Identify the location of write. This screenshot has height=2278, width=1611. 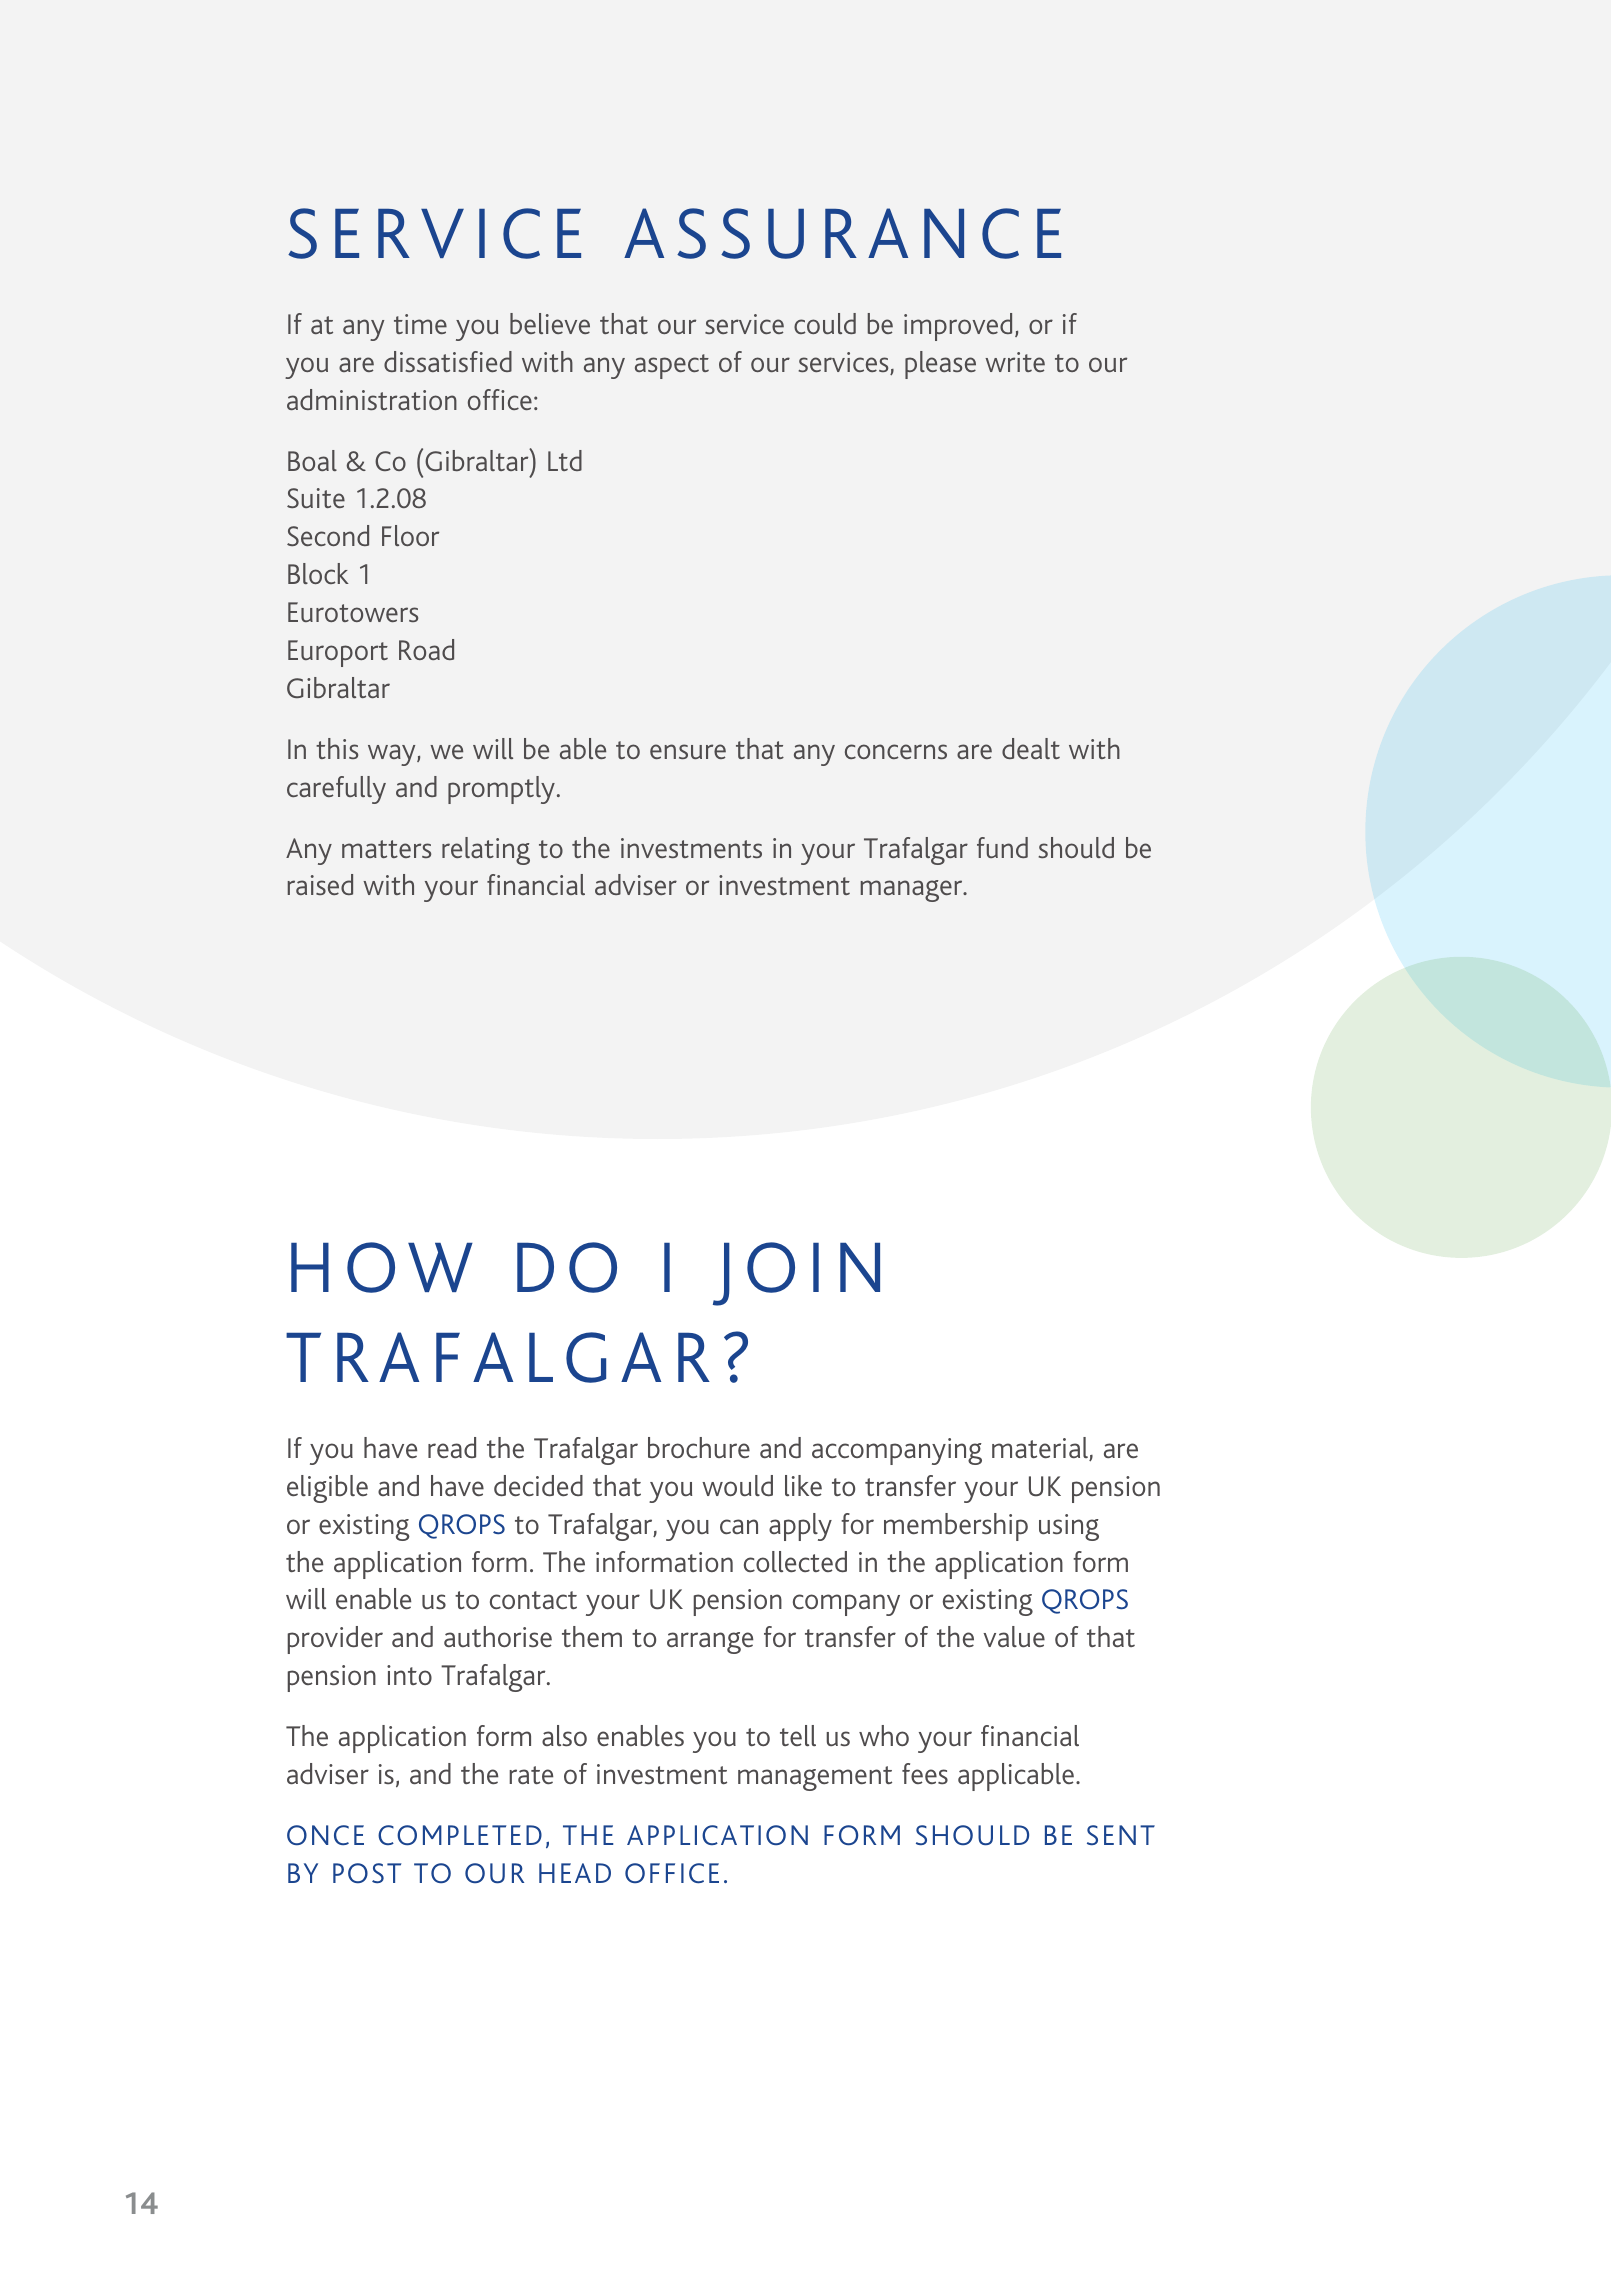
(1015, 362).
